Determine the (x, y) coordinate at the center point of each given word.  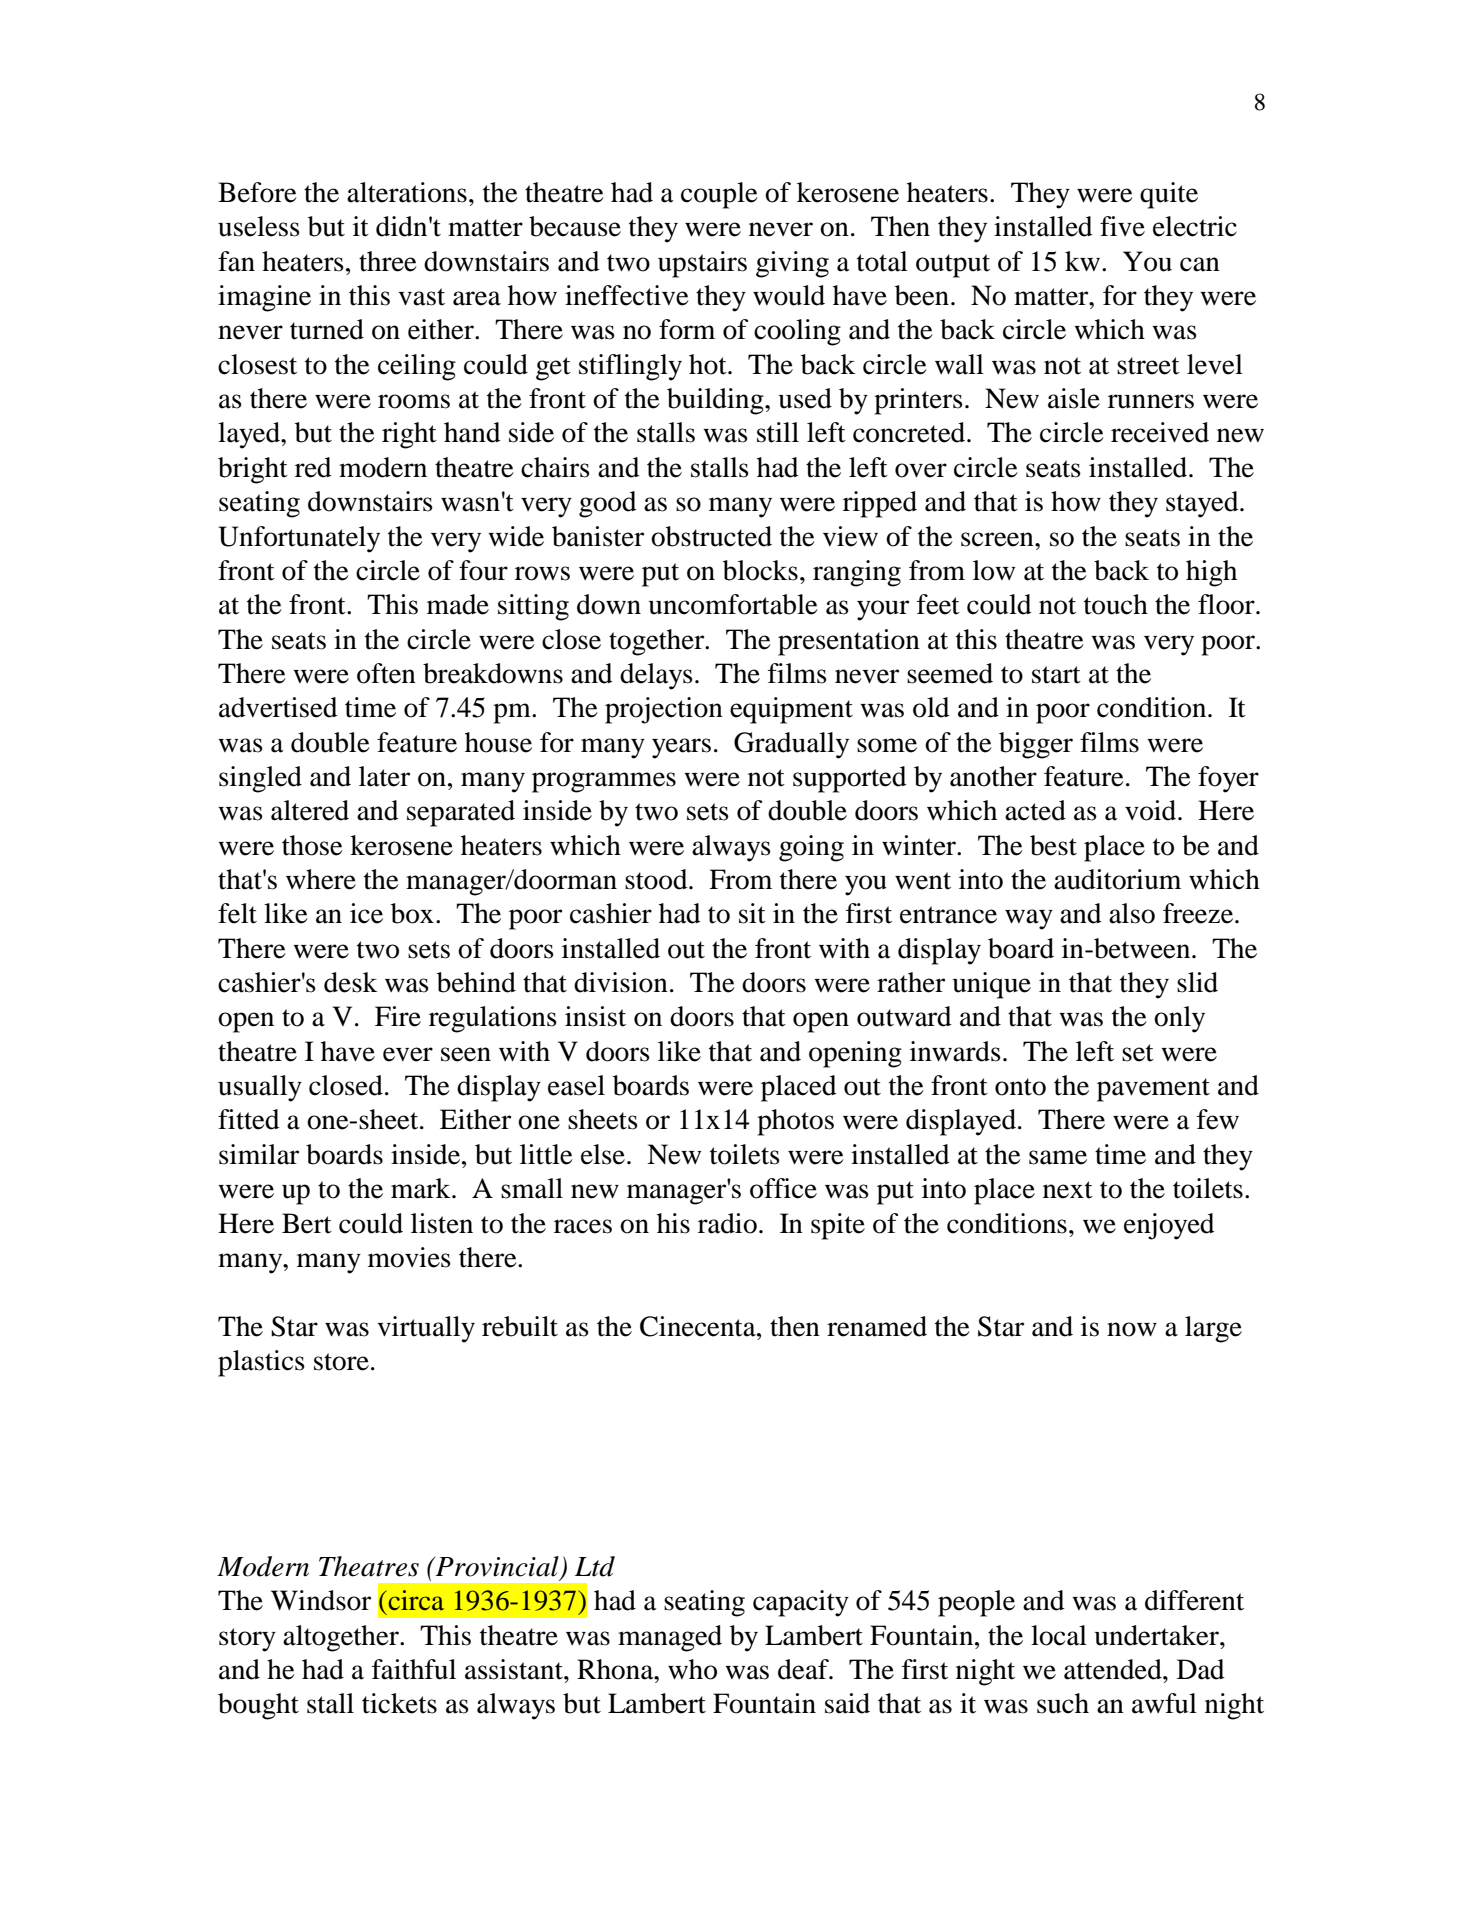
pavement (1153, 1090)
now (1132, 1329)
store (341, 1362)
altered (310, 810)
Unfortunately (299, 539)
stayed (1203, 504)
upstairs (702, 264)
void (1152, 810)
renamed (877, 1326)
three (388, 261)
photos (795, 1122)
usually (260, 1088)
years (681, 748)
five (1122, 226)
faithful (414, 1669)
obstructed (711, 536)
